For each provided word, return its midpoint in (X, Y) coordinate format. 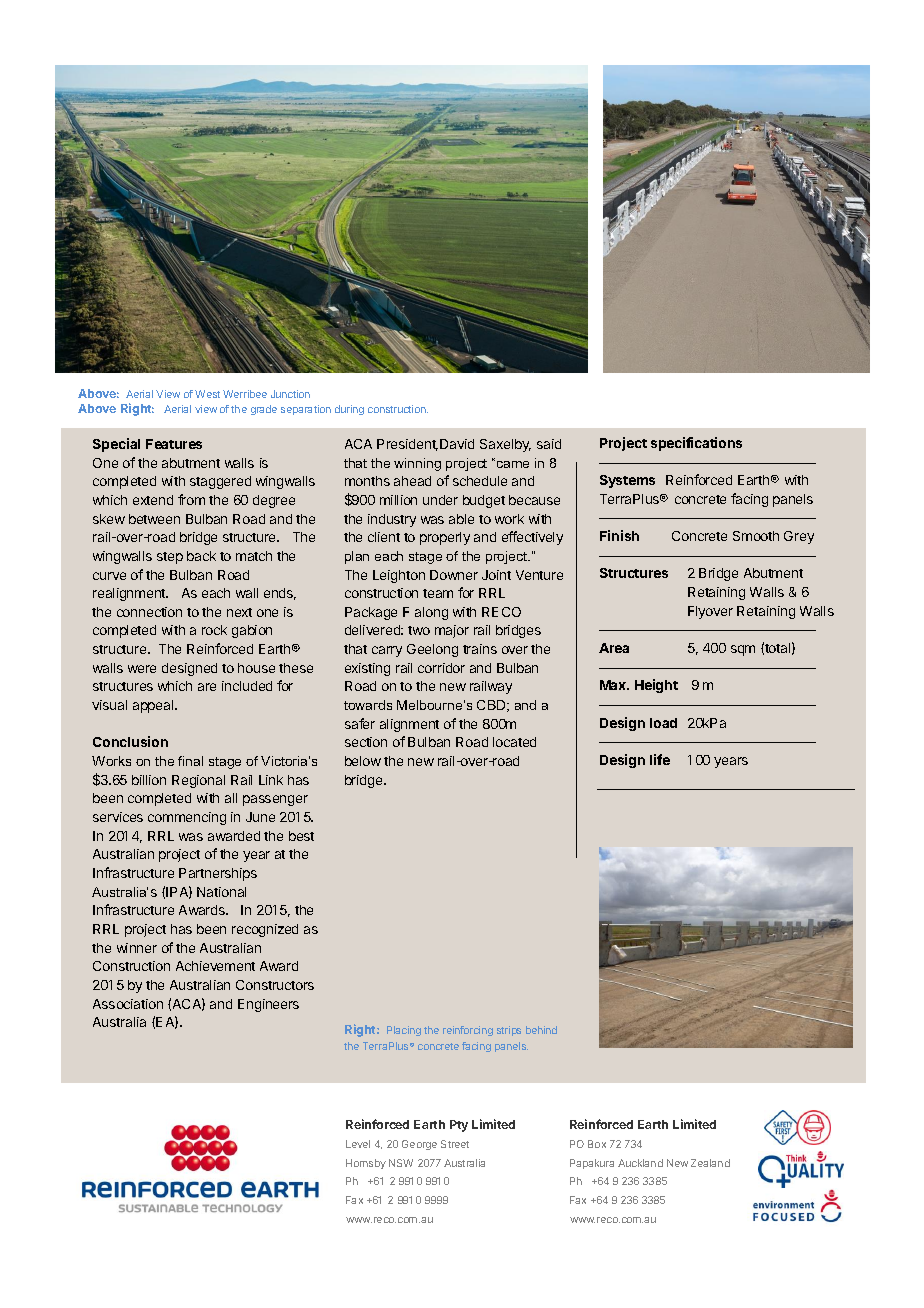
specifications (696, 444)
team (438, 593)
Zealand (710, 1163)
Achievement (215, 966)
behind (541, 1030)
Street (455, 1144)
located (514, 742)
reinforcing (468, 1031)
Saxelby (505, 445)
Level (358, 1144)
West (207, 394)
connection (149, 612)
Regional (198, 781)
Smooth (756, 536)
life (660, 759)
